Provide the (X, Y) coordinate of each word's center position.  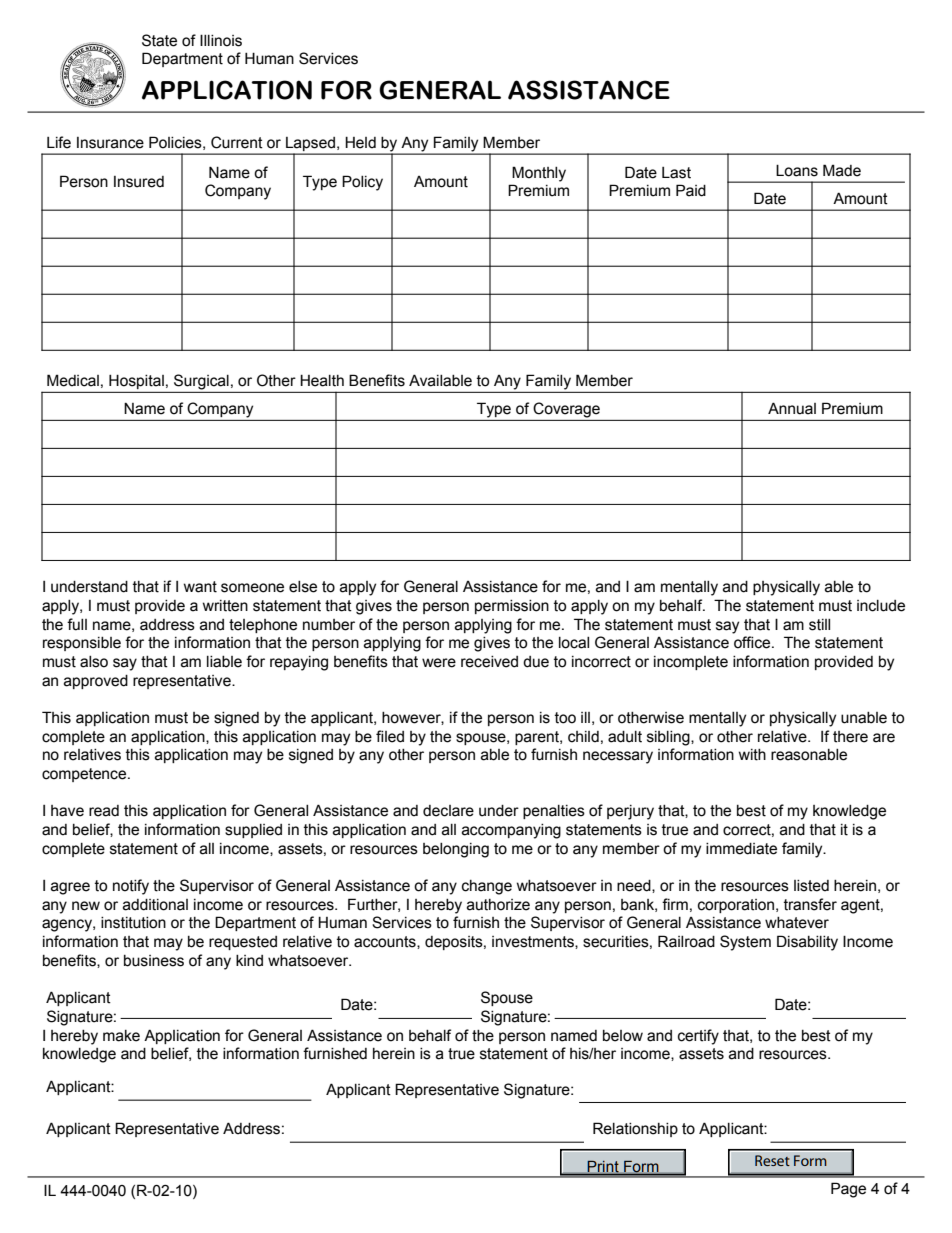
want (200, 587)
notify (131, 887)
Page (848, 1190)
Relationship (635, 1129)
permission (512, 607)
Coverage (566, 410)
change (487, 887)
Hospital (136, 381)
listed (811, 886)
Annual (792, 408)
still (819, 625)
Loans (797, 170)
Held (360, 142)
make (121, 1036)
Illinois (221, 40)
